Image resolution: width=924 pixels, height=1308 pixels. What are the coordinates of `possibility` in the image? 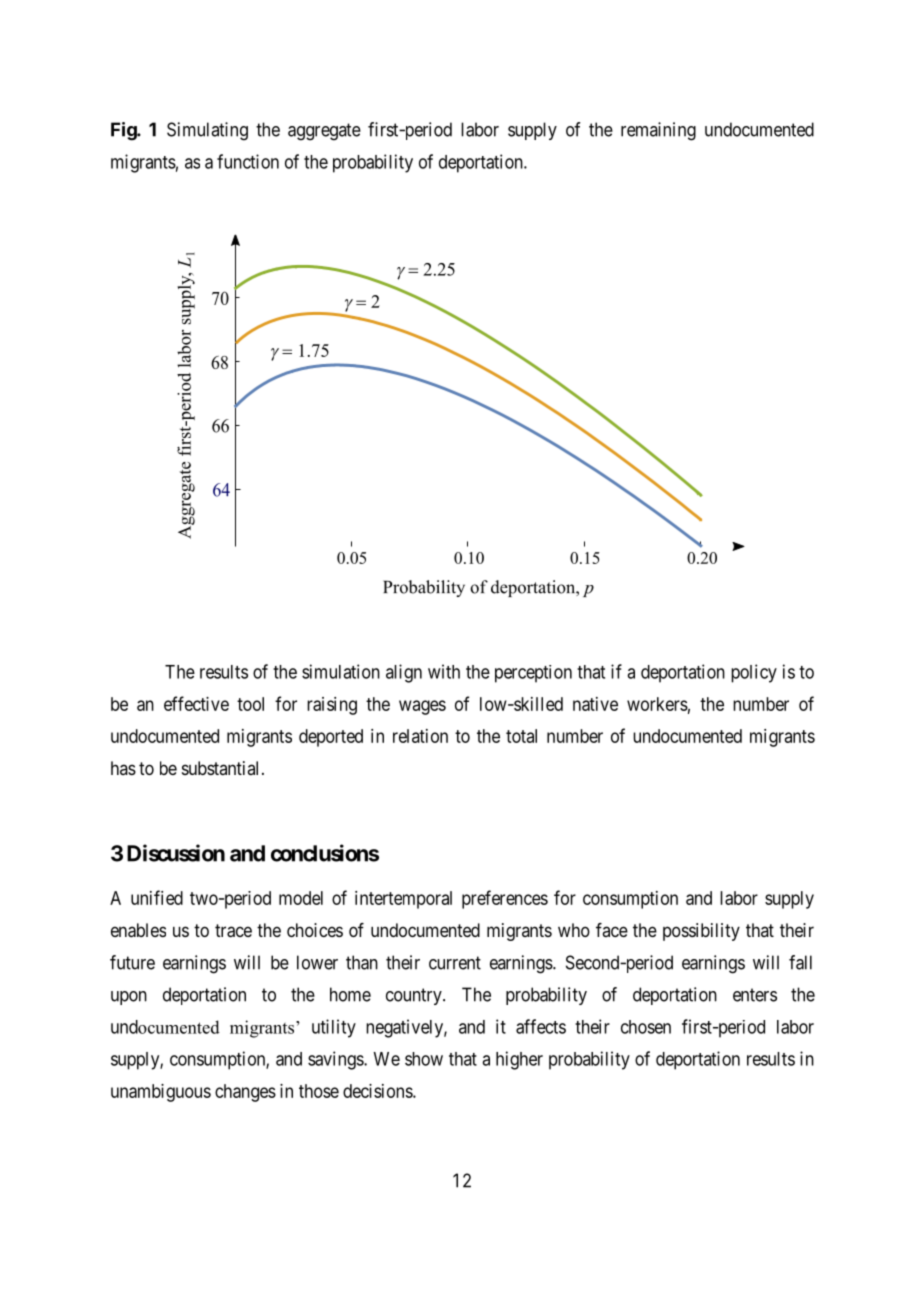 It's located at (701, 932).
